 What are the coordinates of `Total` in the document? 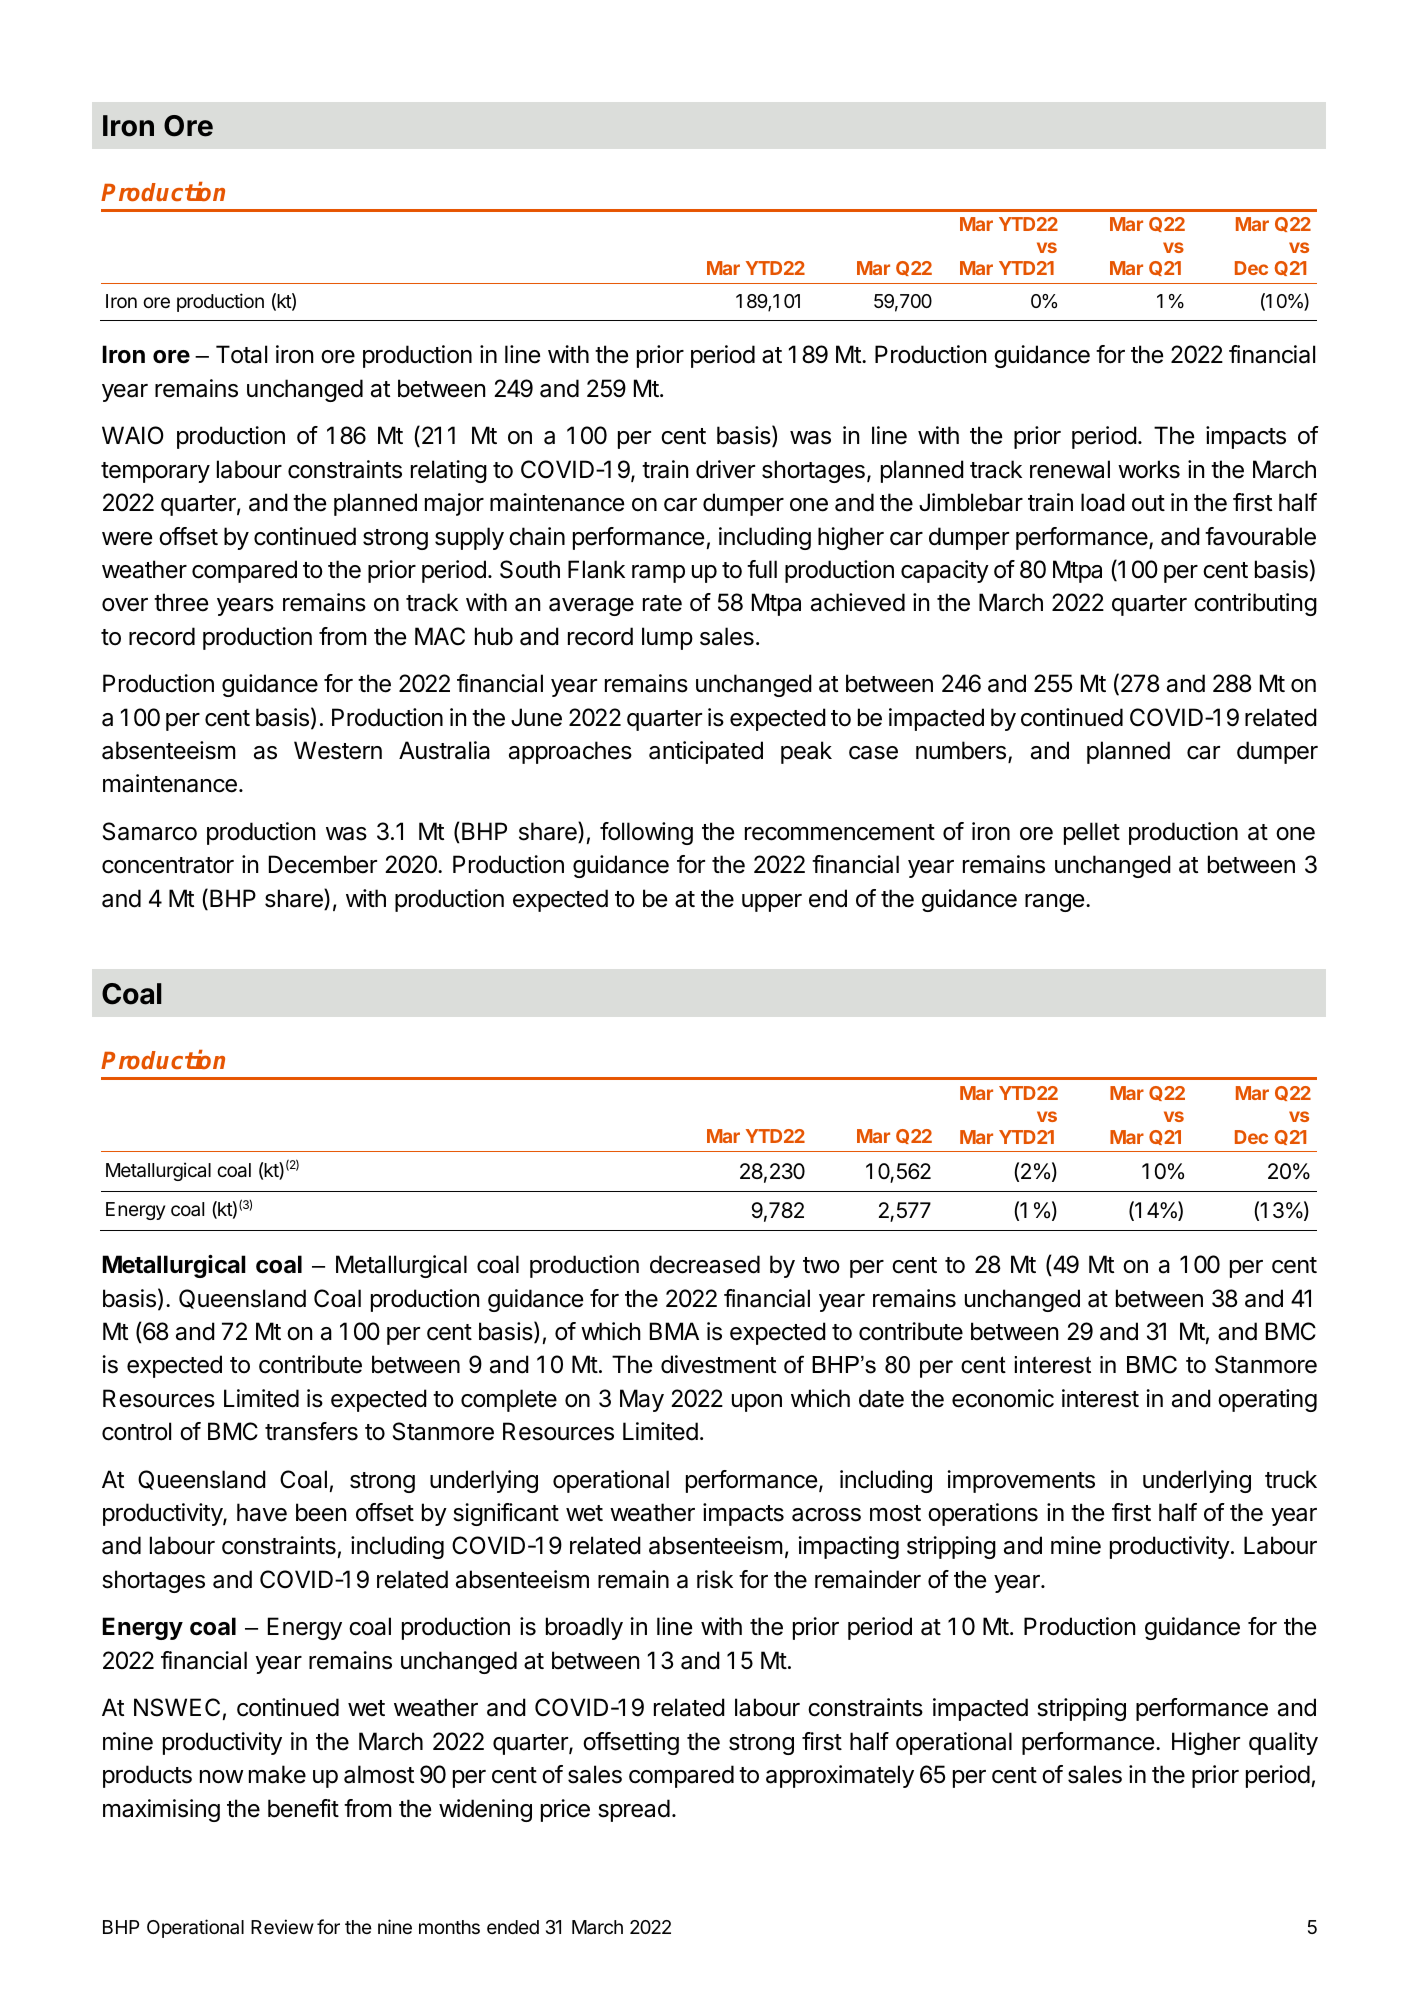 It's located at (241, 354).
